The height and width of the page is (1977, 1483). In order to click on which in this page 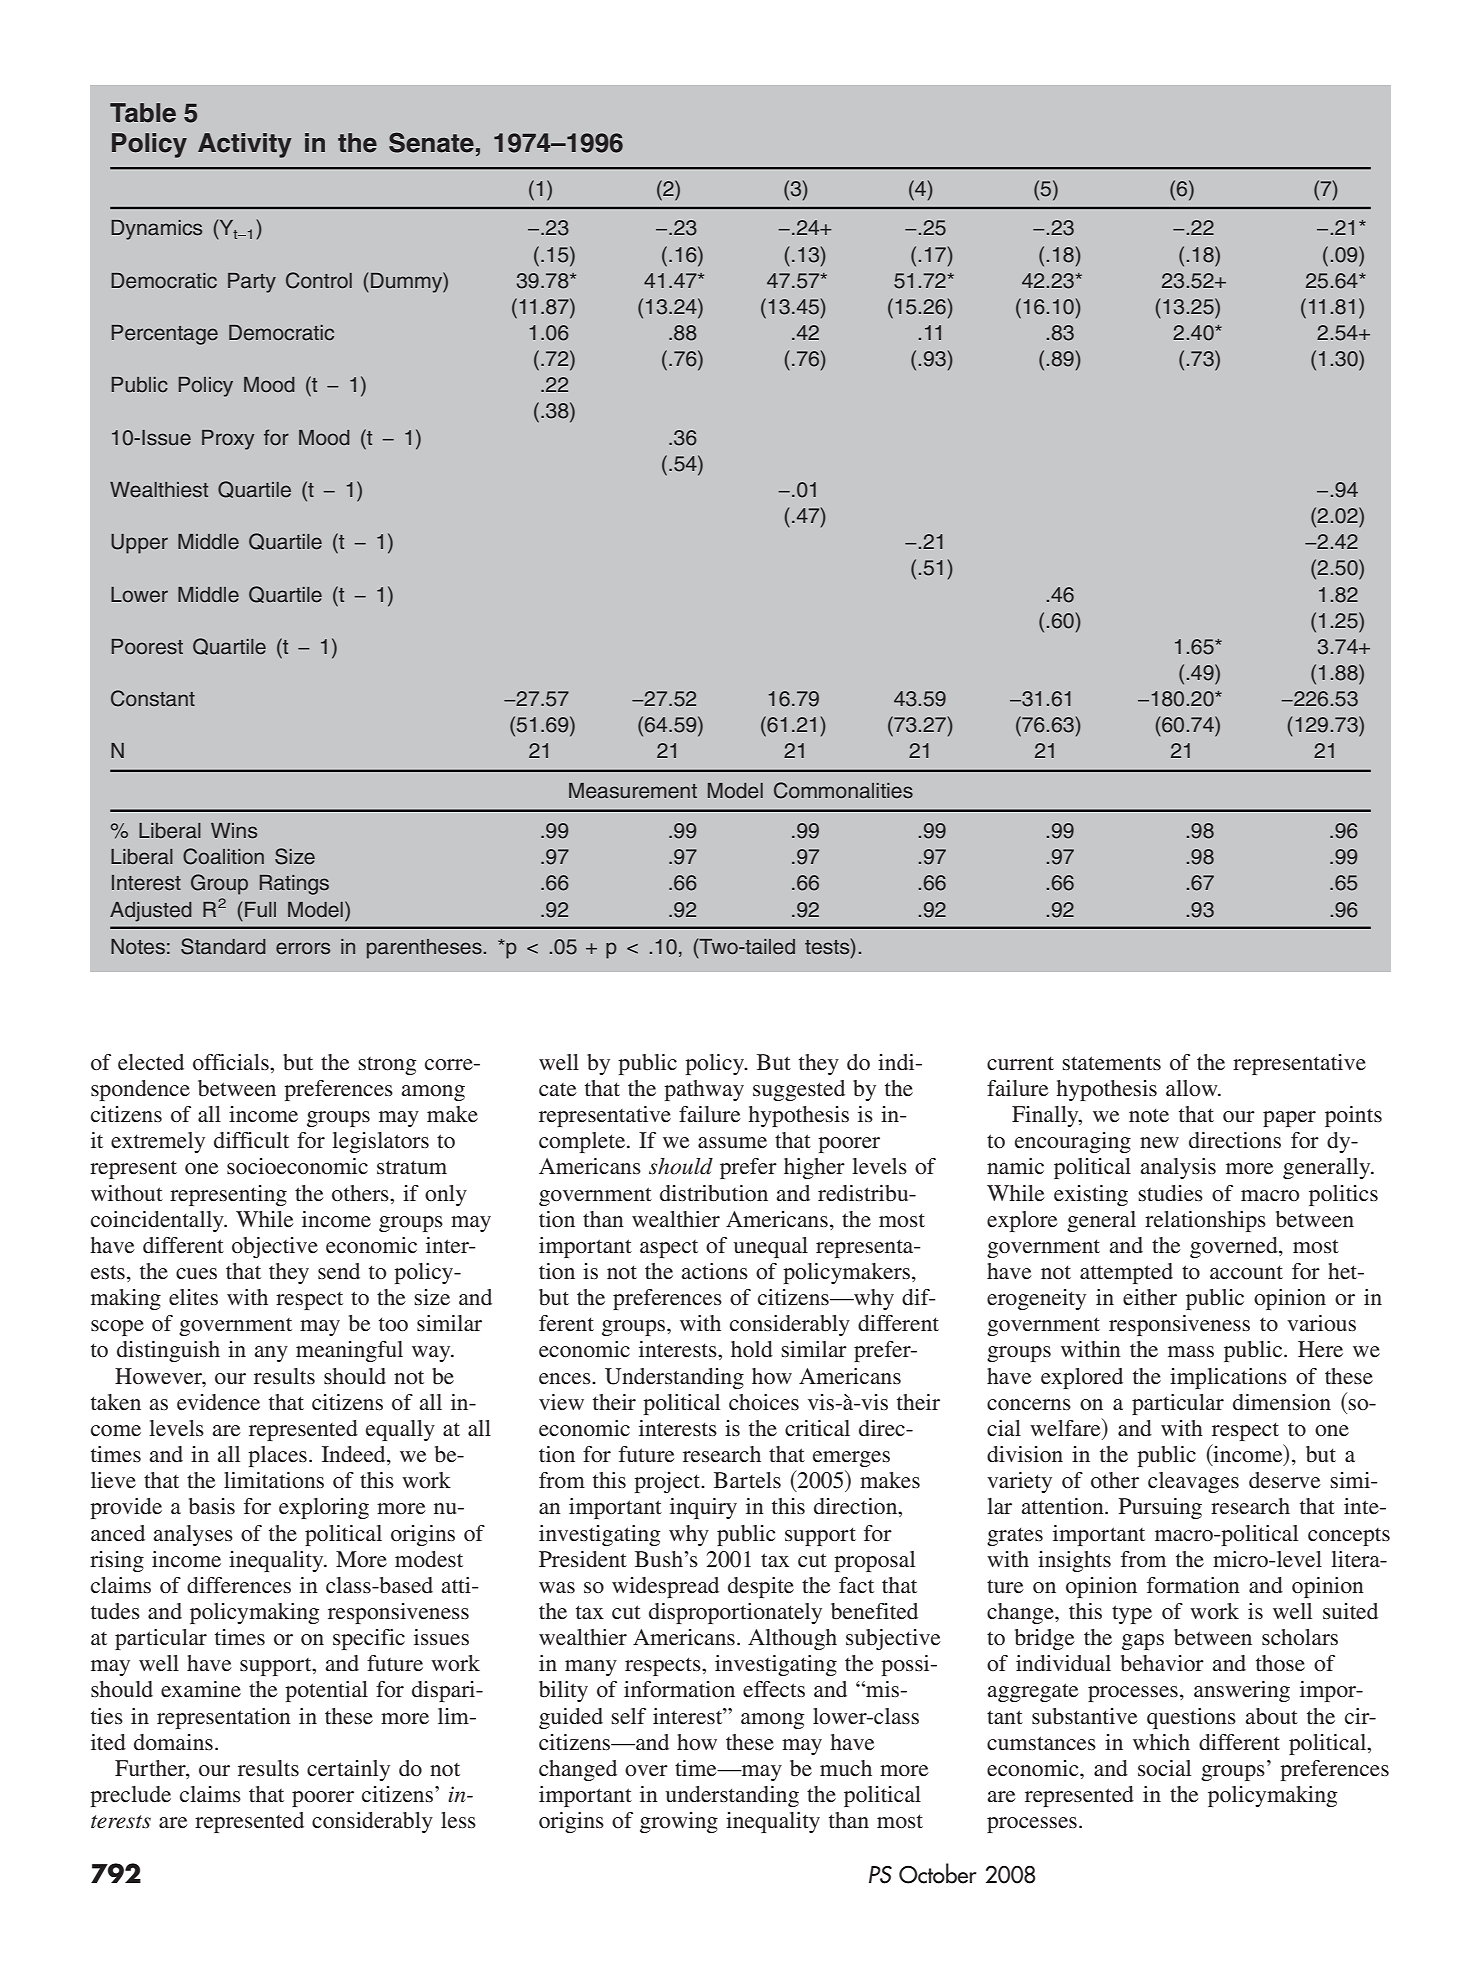, I will do `click(1161, 1742)`.
